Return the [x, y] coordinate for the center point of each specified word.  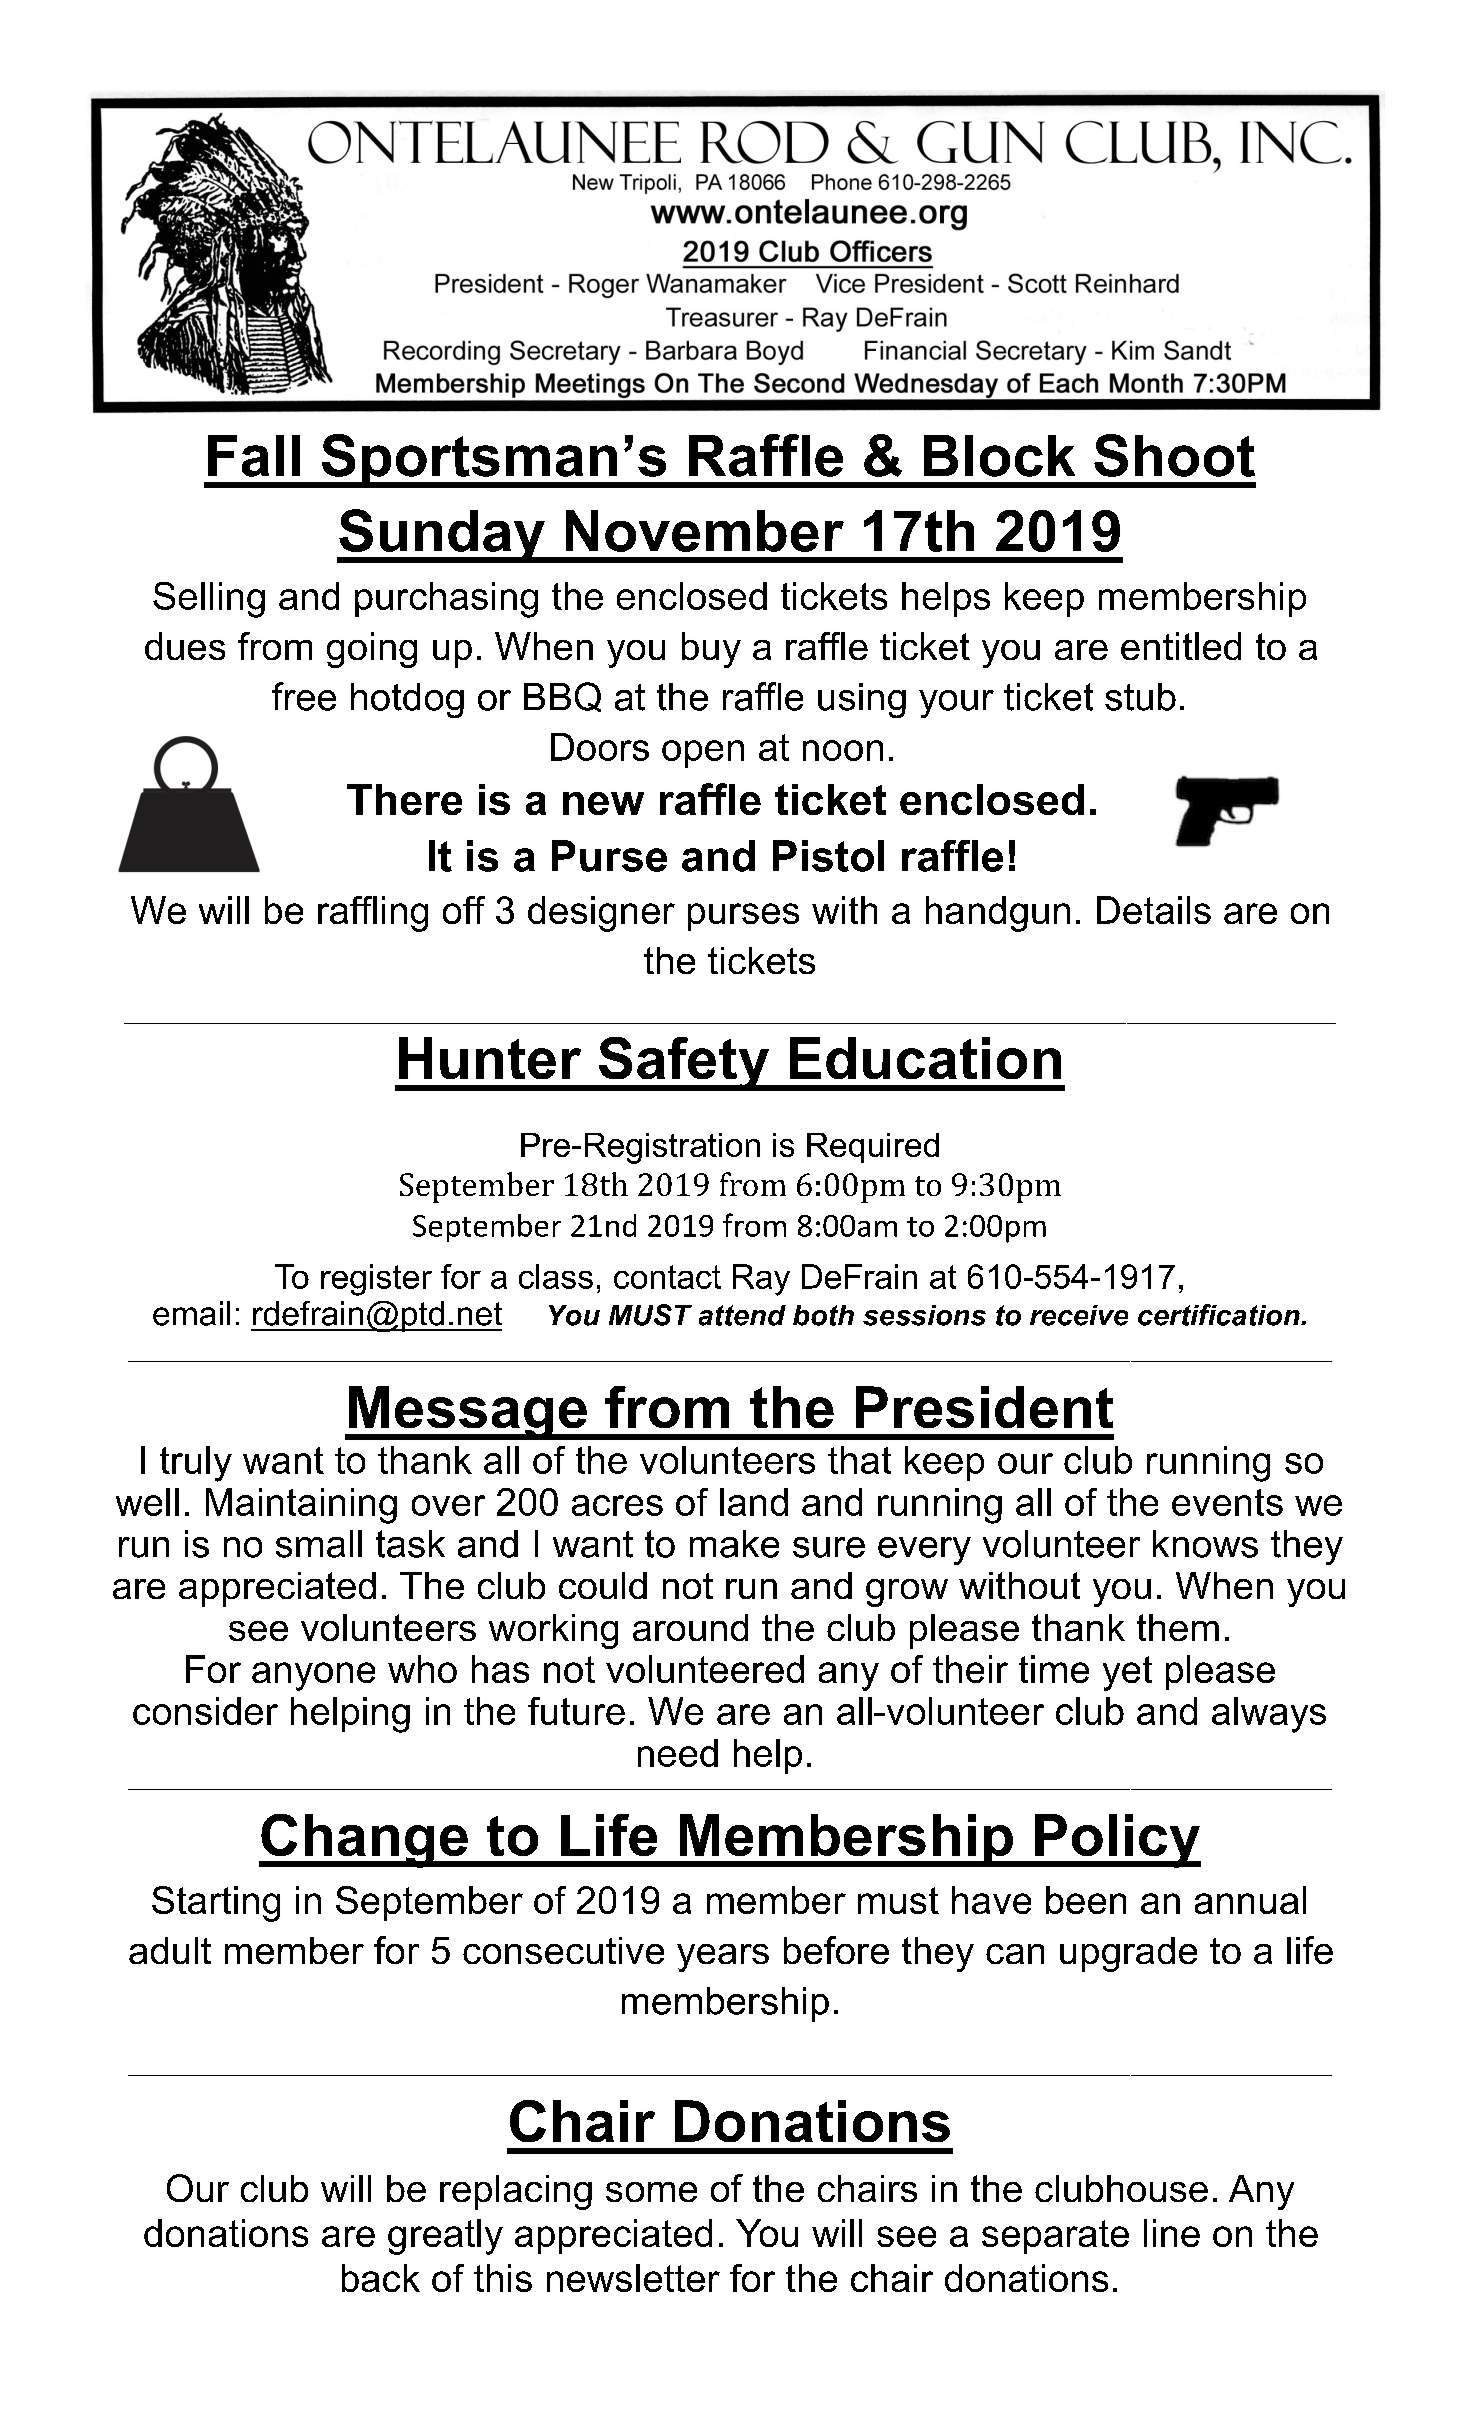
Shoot [1174, 455]
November [705, 531]
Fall [254, 456]
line [1172, 2233]
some [651, 2192]
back [381, 2278]
